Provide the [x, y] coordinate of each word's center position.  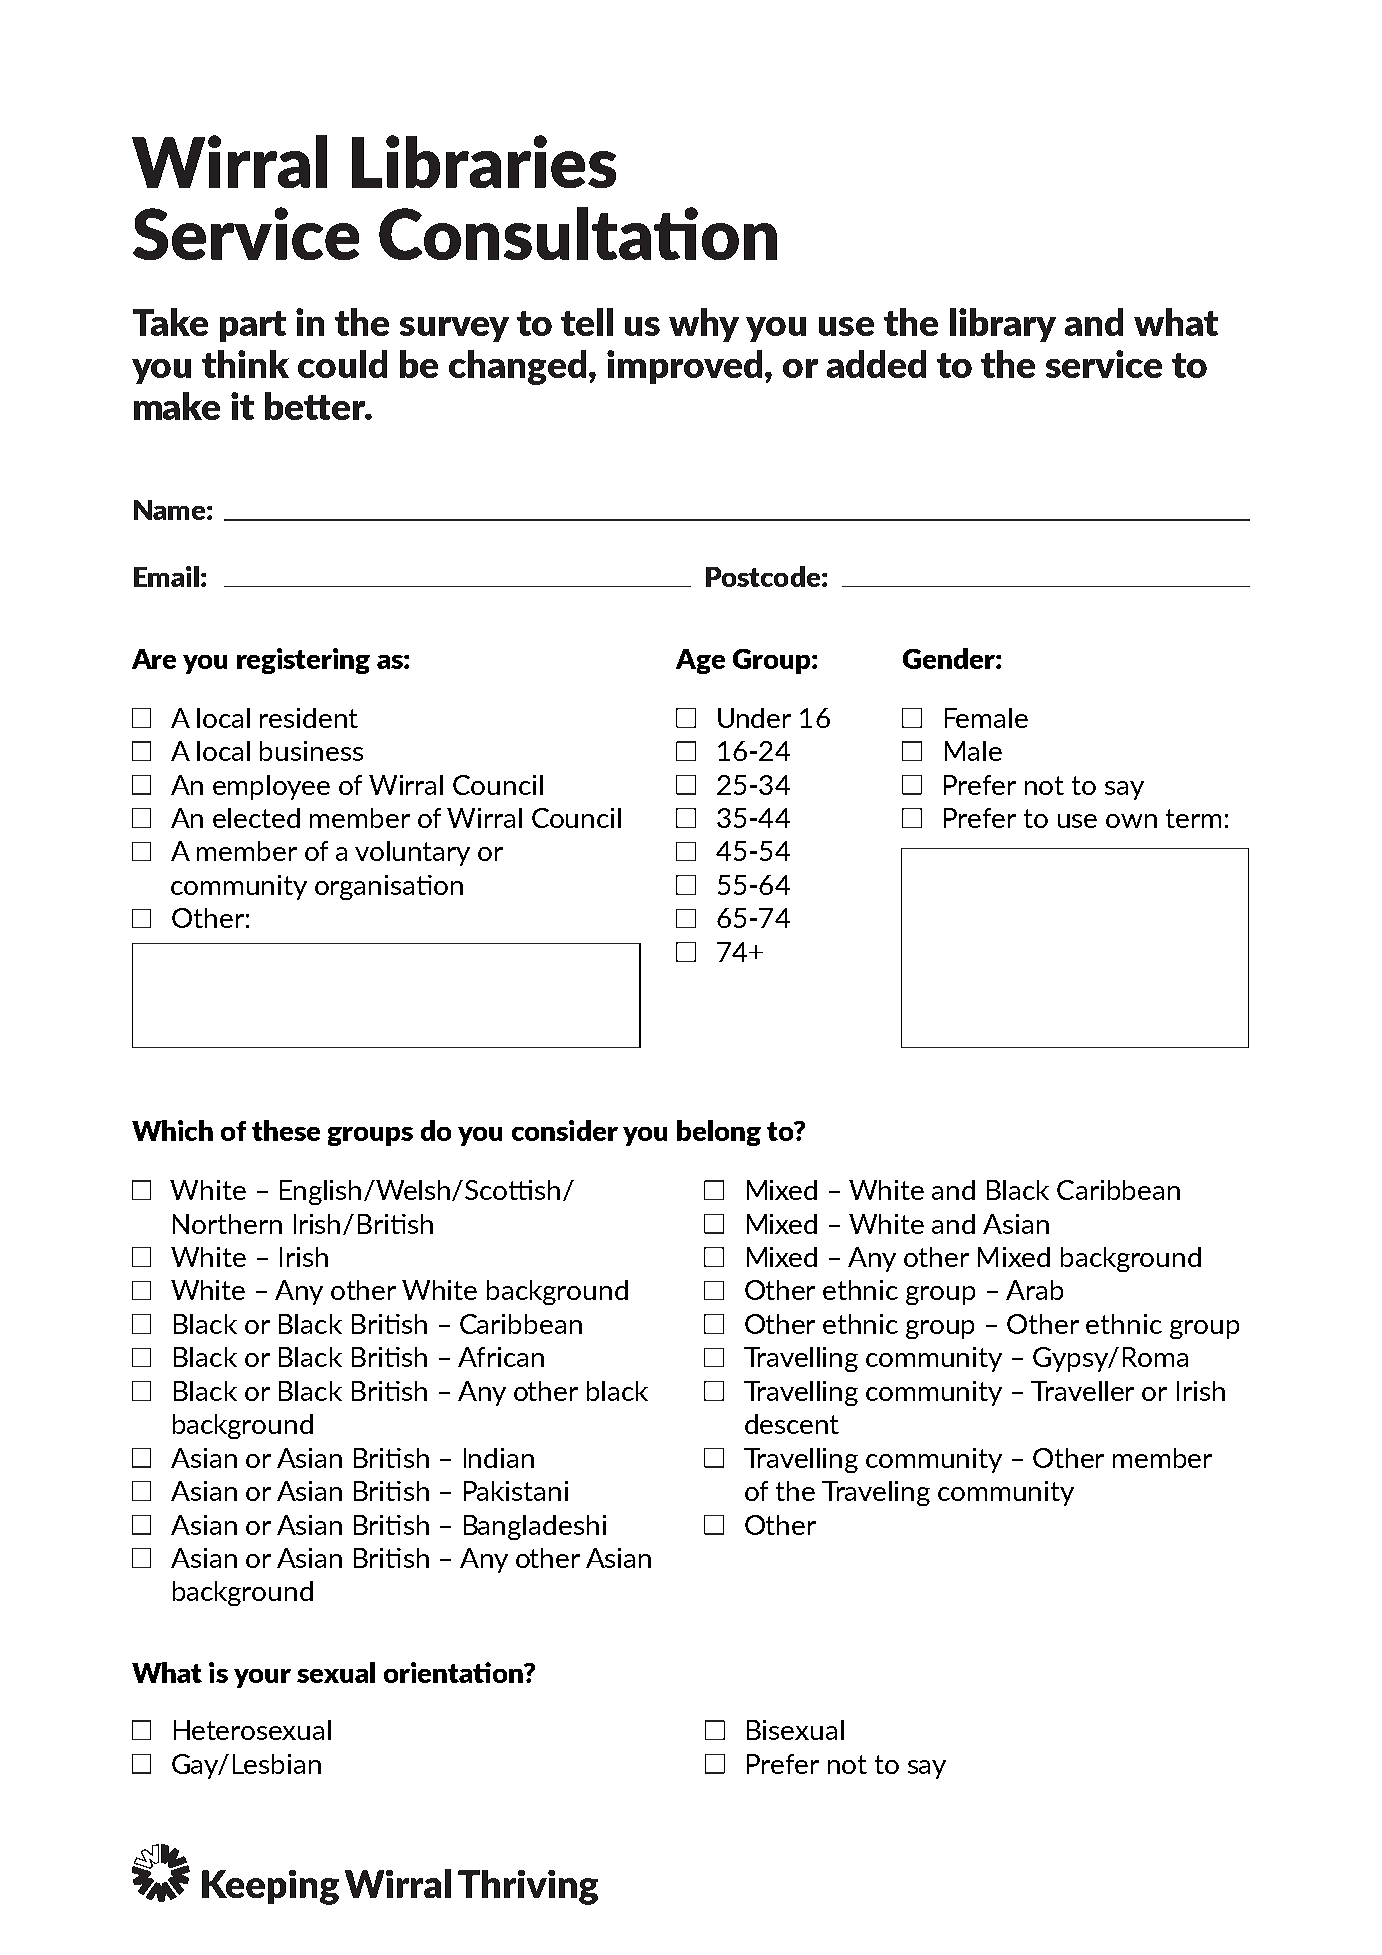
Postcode [763, 576]
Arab [1034, 1290]
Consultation [578, 233]
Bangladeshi [535, 1527]
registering [303, 661]
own [1131, 821]
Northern [227, 1224]
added [876, 364]
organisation [389, 887]
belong [719, 1133]
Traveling [876, 1493]
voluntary [412, 853]
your [262, 1678]
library [1003, 325]
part [253, 326]
